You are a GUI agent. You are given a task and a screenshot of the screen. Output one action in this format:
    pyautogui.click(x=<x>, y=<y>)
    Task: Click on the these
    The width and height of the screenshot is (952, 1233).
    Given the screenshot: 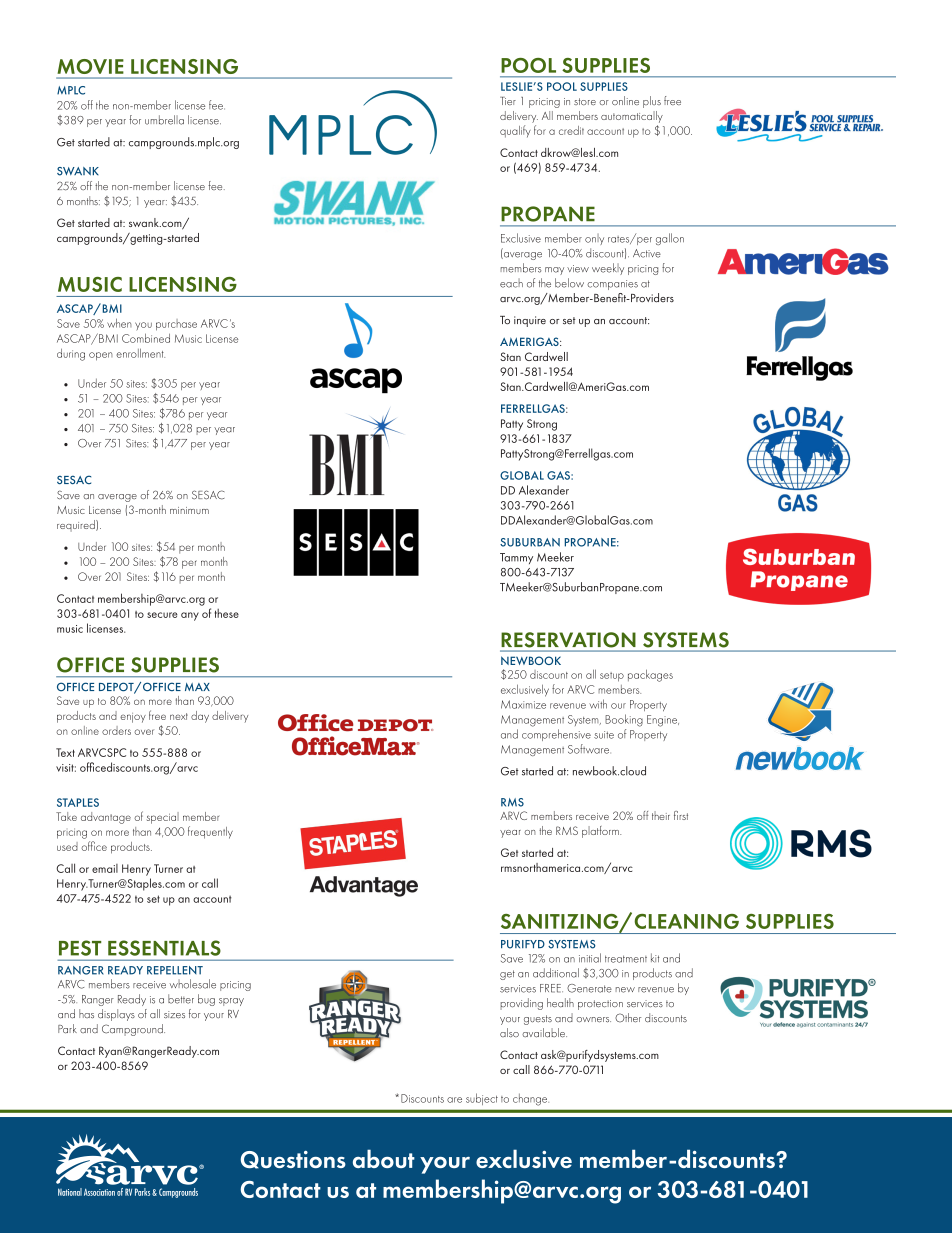 What is the action you would take?
    pyautogui.click(x=227, y=613)
